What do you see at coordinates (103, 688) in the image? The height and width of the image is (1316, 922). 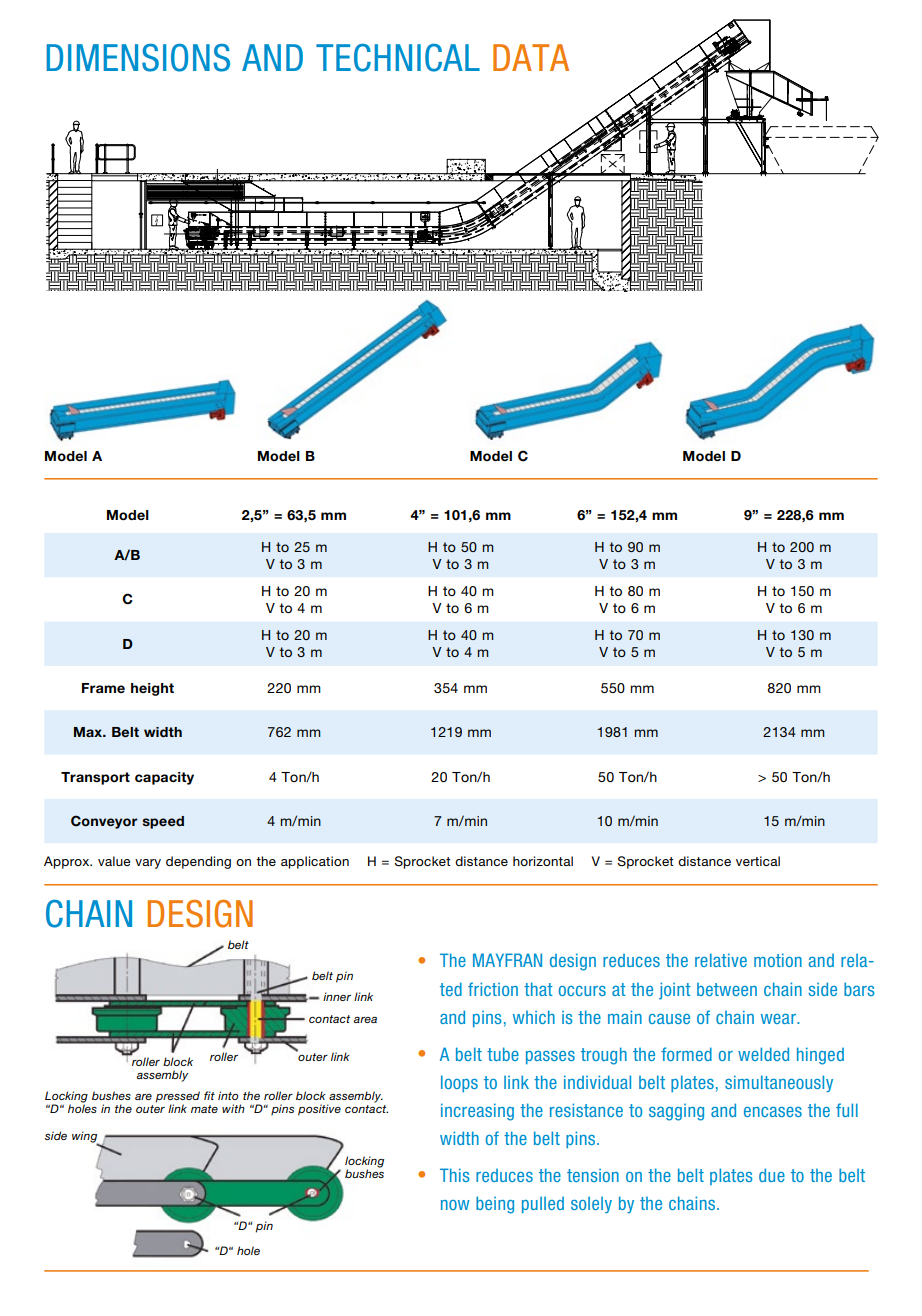 I see `Frame` at bounding box center [103, 688].
